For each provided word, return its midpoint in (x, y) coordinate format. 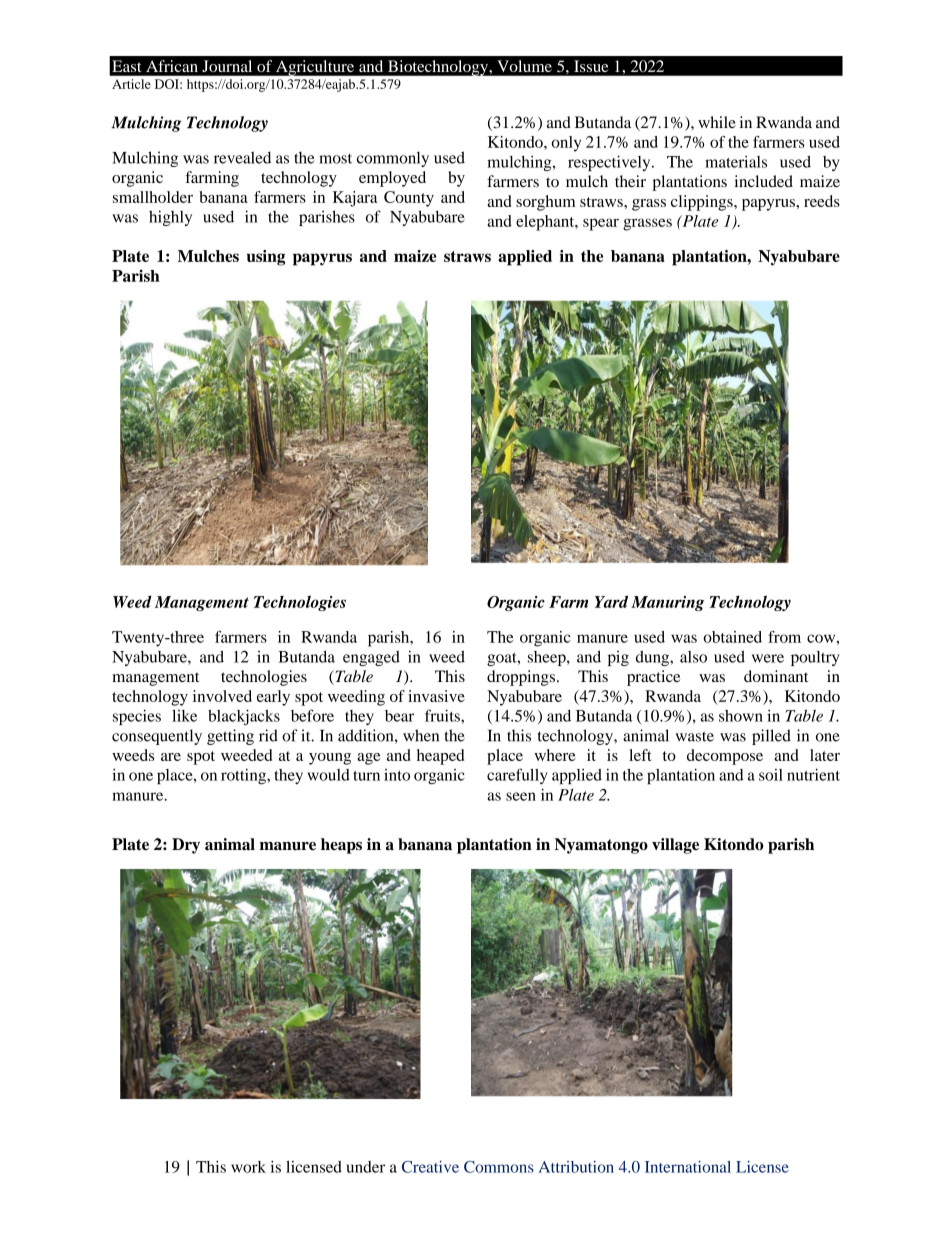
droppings (521, 678)
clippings (703, 203)
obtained (732, 637)
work (248, 1167)
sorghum (545, 203)
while (717, 122)
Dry (186, 846)
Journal (227, 66)
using (266, 258)
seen (521, 796)
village (675, 846)
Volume (525, 66)
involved (222, 696)
